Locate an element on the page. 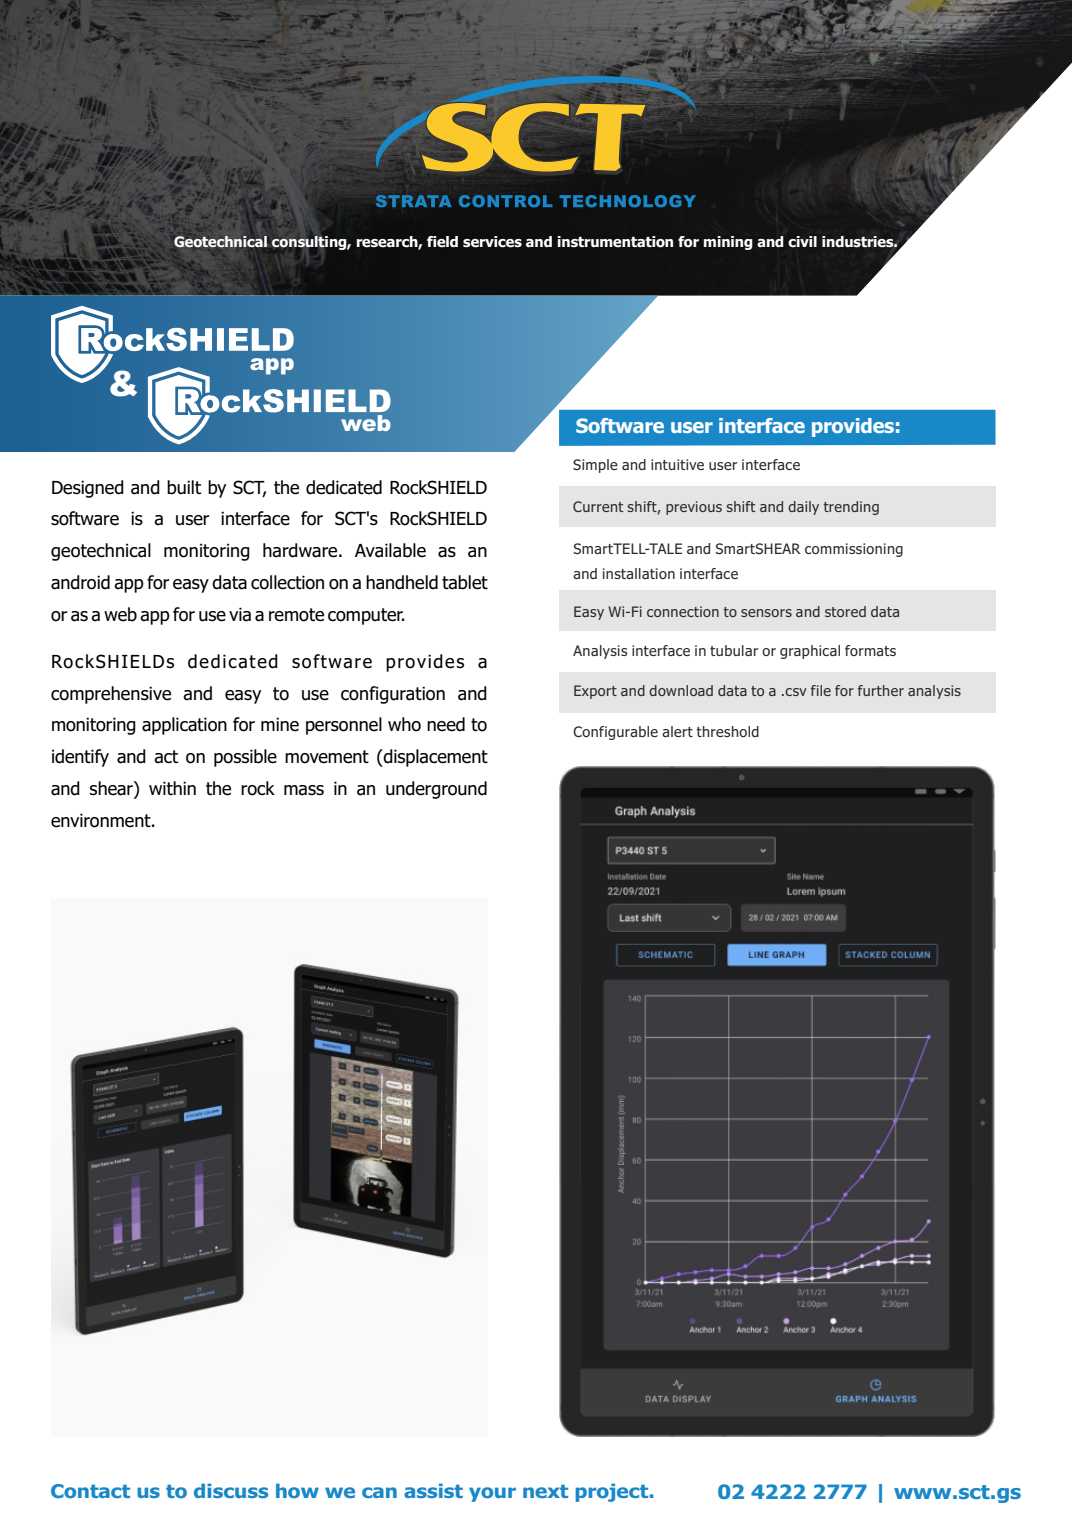  underground is located at coordinates (436, 790).
